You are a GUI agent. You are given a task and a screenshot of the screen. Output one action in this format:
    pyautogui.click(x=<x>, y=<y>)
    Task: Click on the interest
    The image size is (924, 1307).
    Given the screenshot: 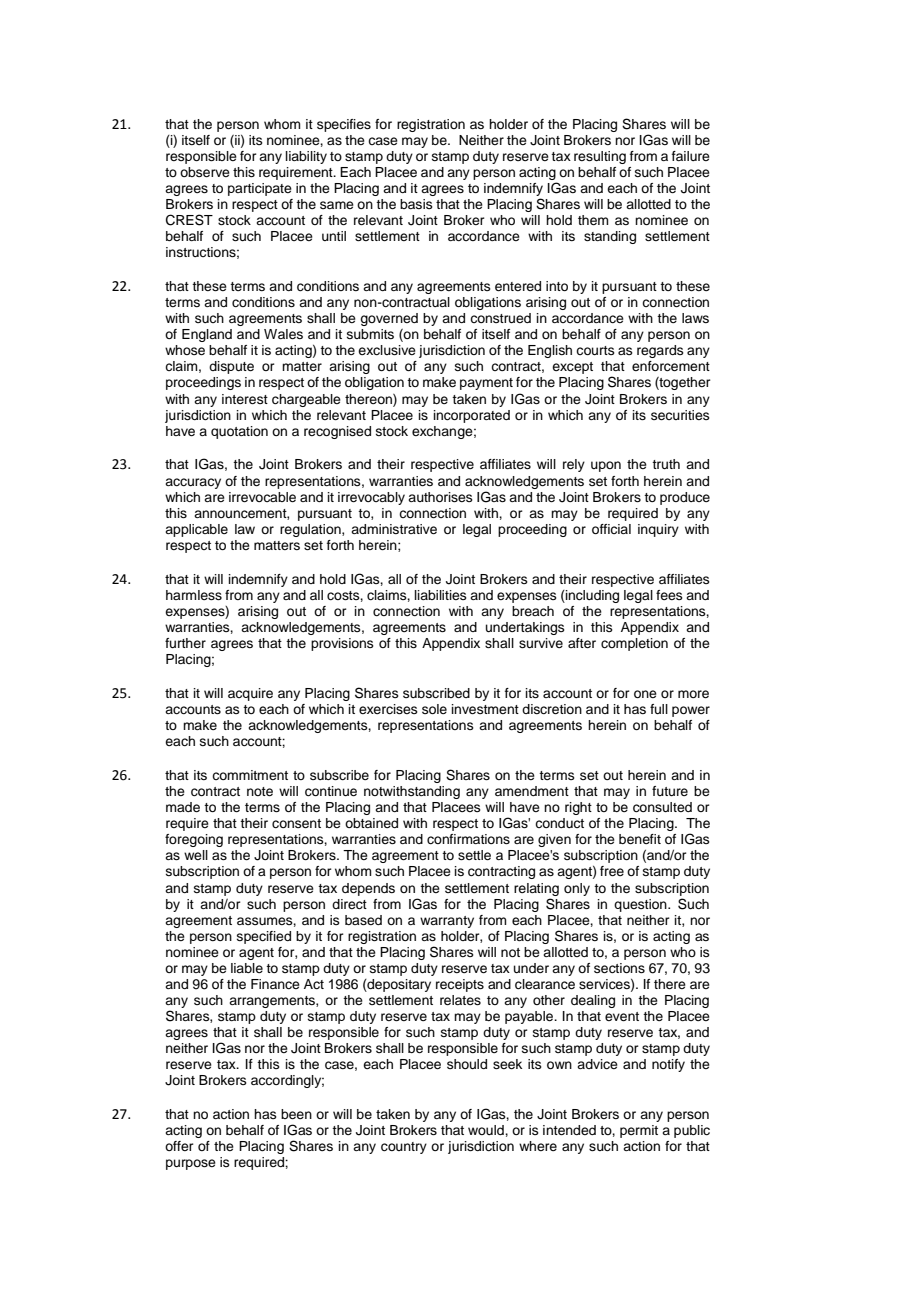 What is the action you would take?
    pyautogui.click(x=245, y=399)
